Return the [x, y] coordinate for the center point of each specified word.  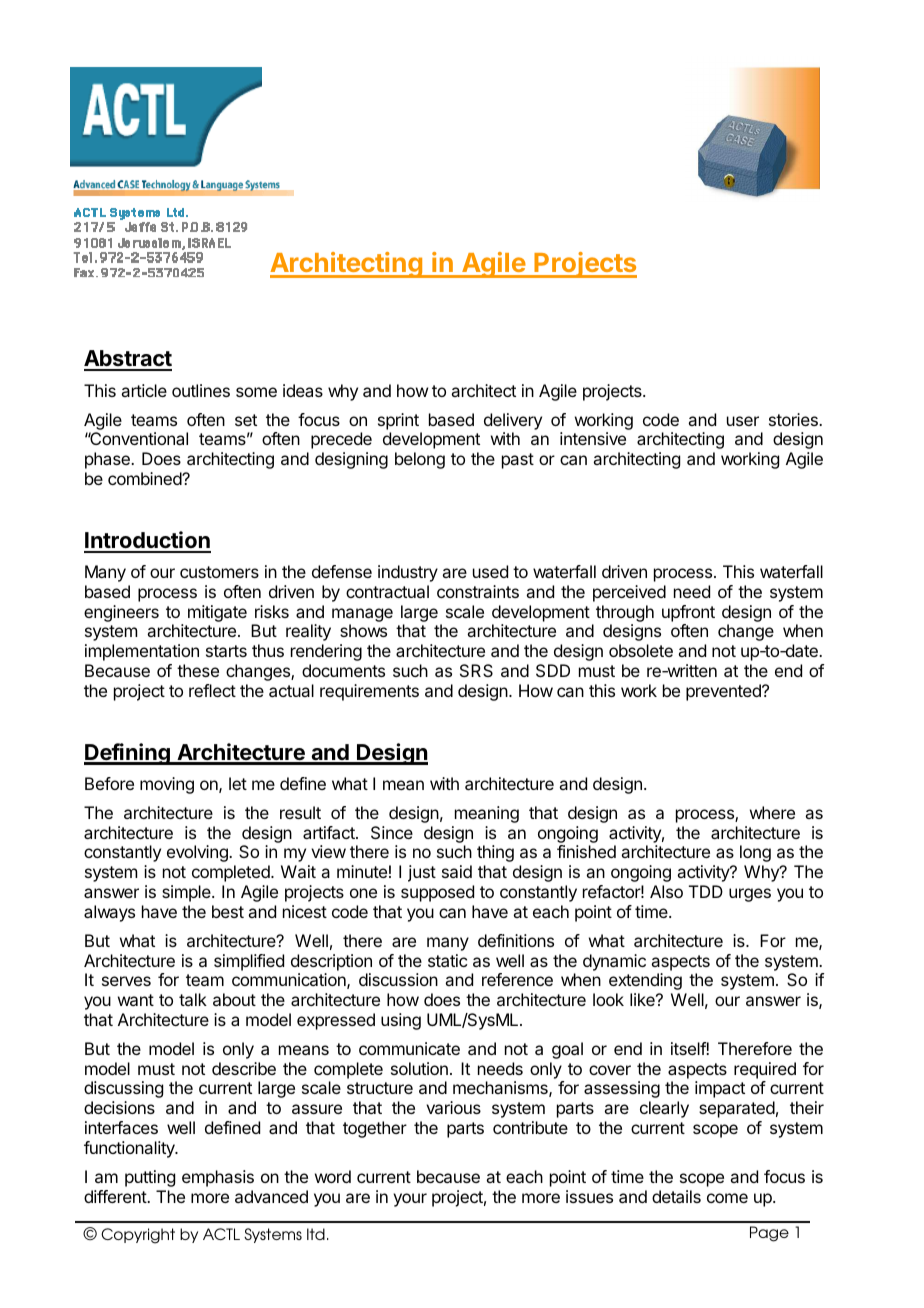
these [198, 670]
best [228, 911]
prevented [724, 692]
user [743, 421]
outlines [201, 390]
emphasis [218, 1178]
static [447, 960]
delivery [513, 421]
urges [750, 895]
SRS [476, 670]
